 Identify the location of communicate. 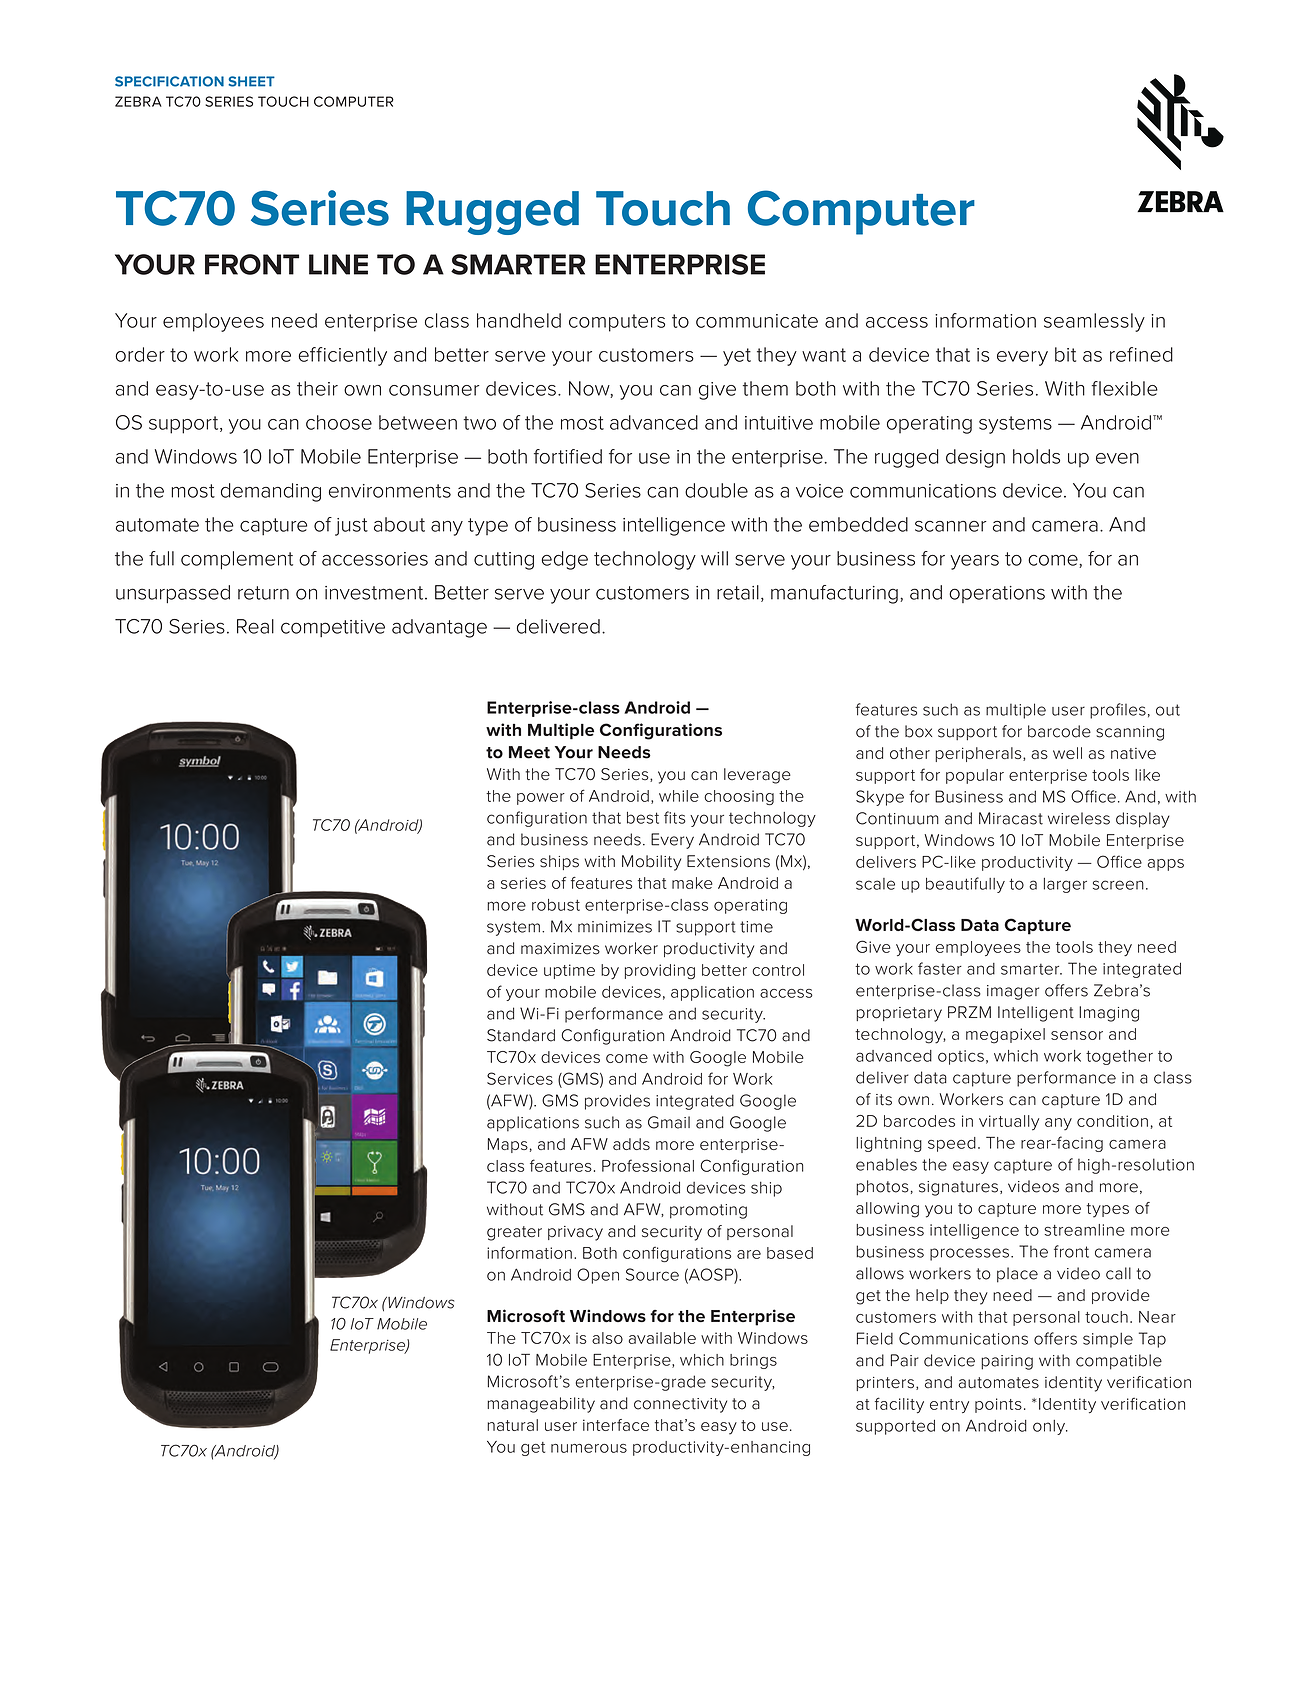
(757, 321).
